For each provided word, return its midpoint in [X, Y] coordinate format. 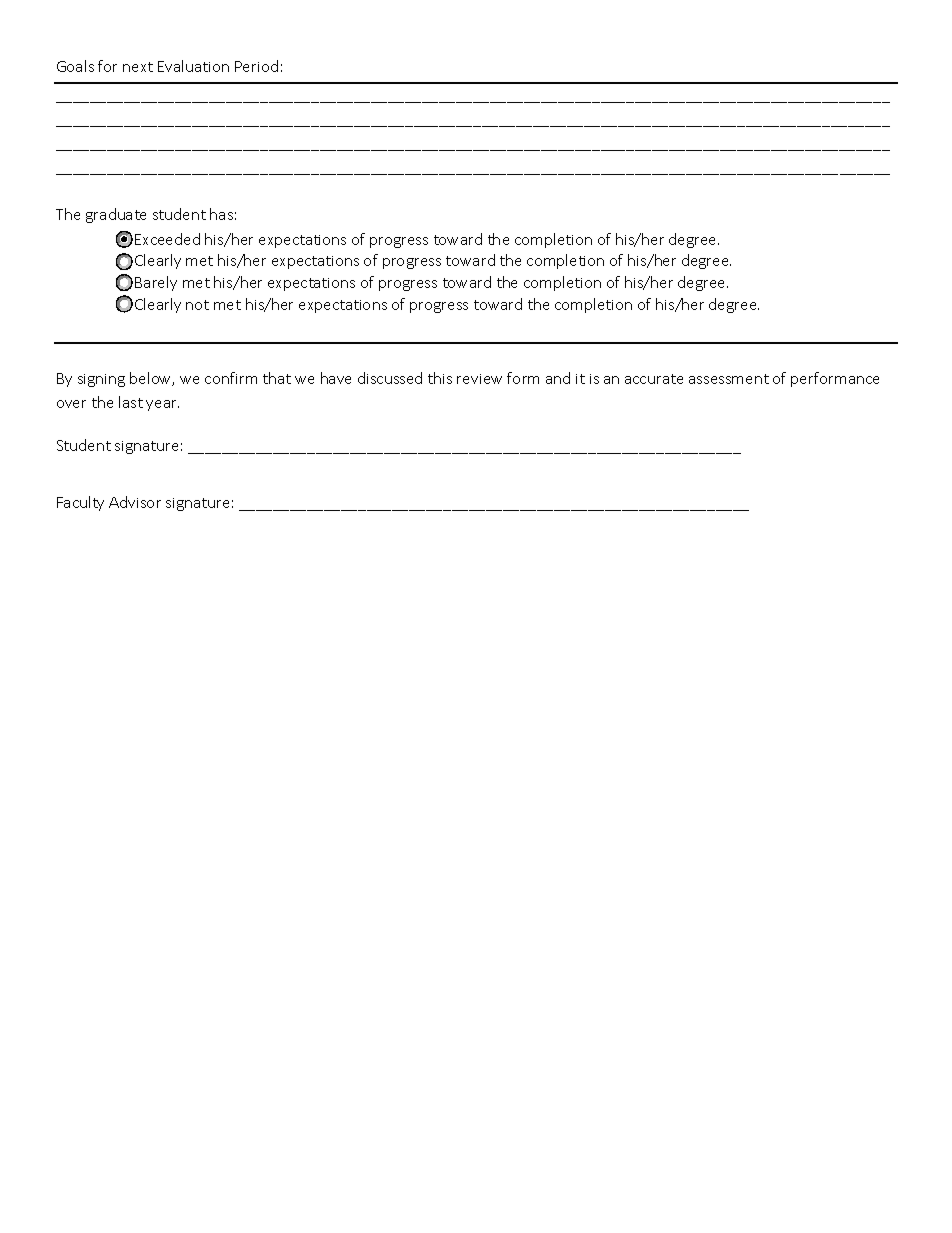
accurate [654, 379]
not [197, 305]
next [138, 67]
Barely [156, 283]
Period [256, 66]
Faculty [80, 503]
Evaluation [193, 66]
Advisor [135, 502]
